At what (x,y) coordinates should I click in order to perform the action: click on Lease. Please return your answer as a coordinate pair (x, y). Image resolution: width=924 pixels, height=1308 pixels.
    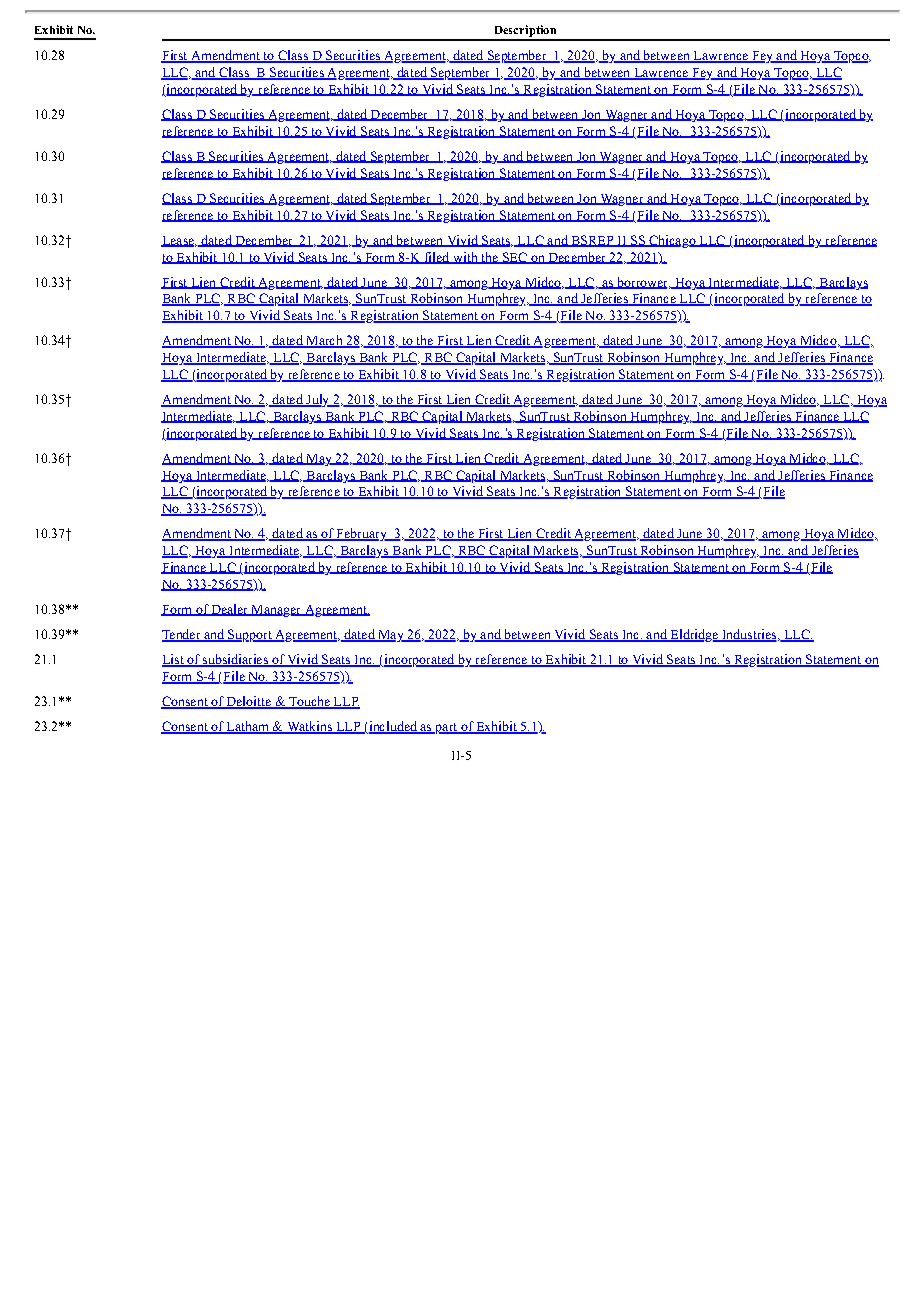
    Looking at the image, I should click on (178, 241).
